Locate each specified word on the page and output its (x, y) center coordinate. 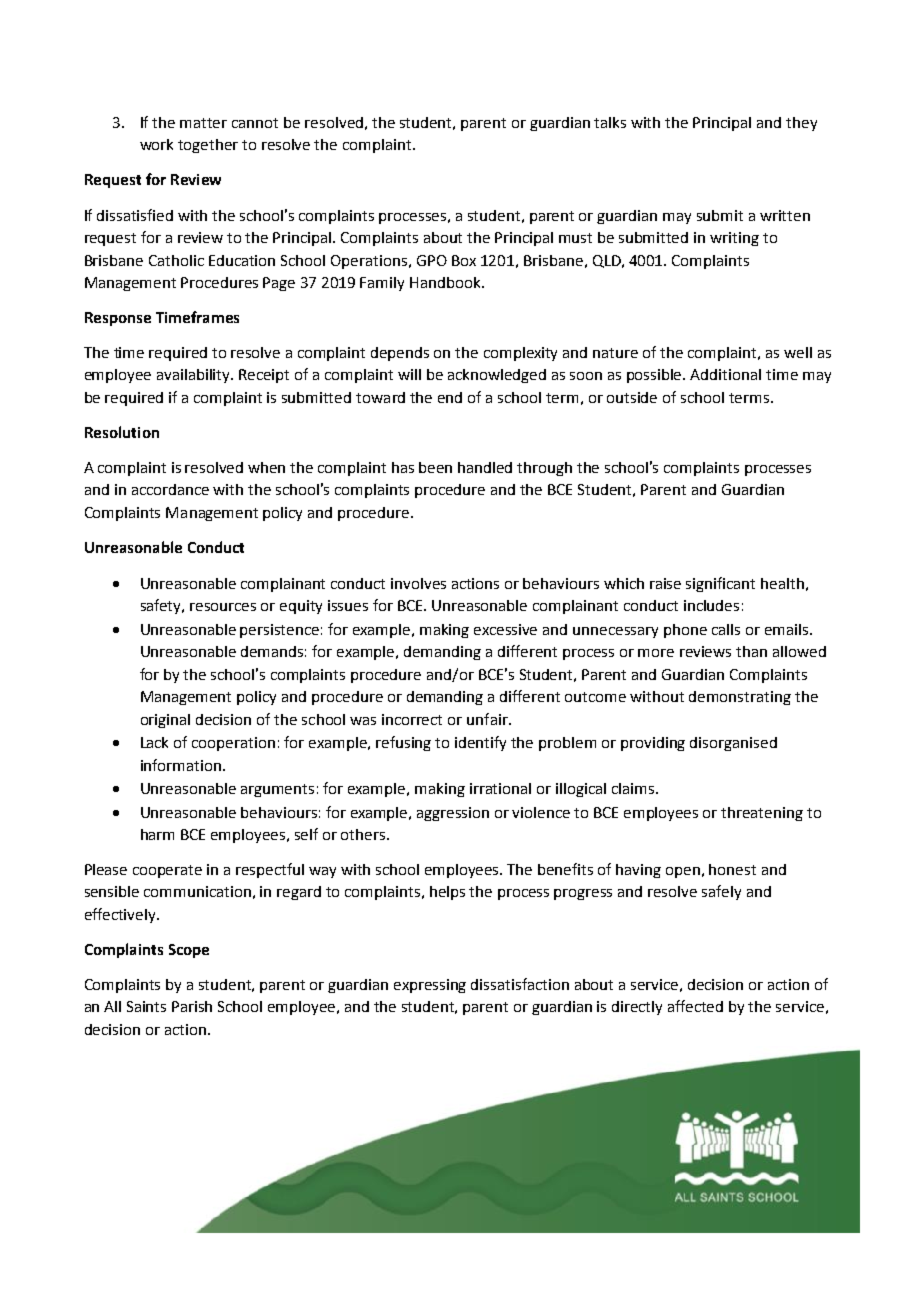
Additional (725, 374)
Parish (192, 1006)
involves (418, 583)
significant (720, 584)
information (182, 765)
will (409, 374)
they (801, 124)
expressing (430, 986)
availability (195, 376)
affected (695, 1006)
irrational (500, 788)
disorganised (733, 744)
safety (162, 606)
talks (610, 122)
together (208, 146)
